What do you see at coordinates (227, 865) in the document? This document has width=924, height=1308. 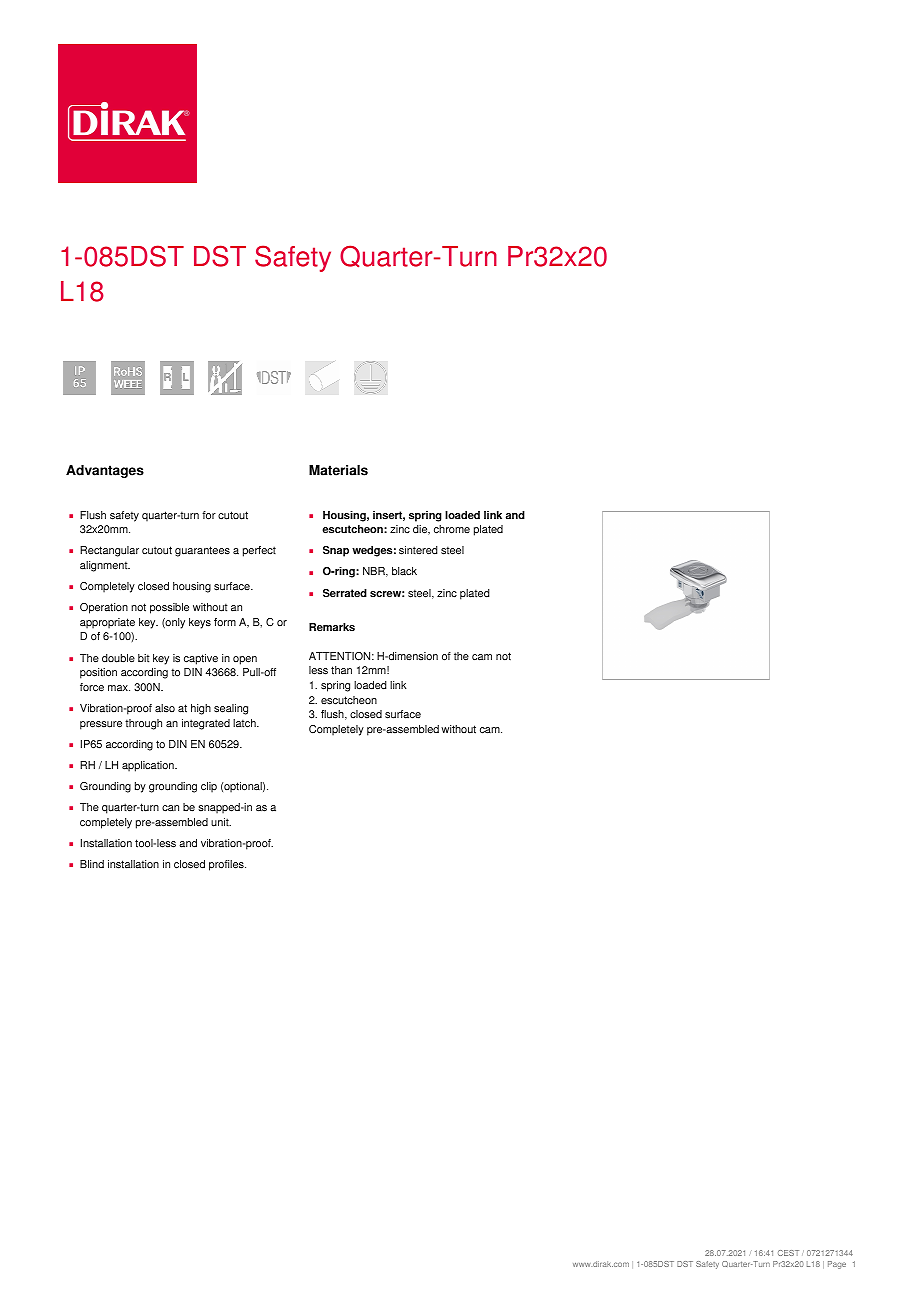 I see `profiles` at bounding box center [227, 865].
